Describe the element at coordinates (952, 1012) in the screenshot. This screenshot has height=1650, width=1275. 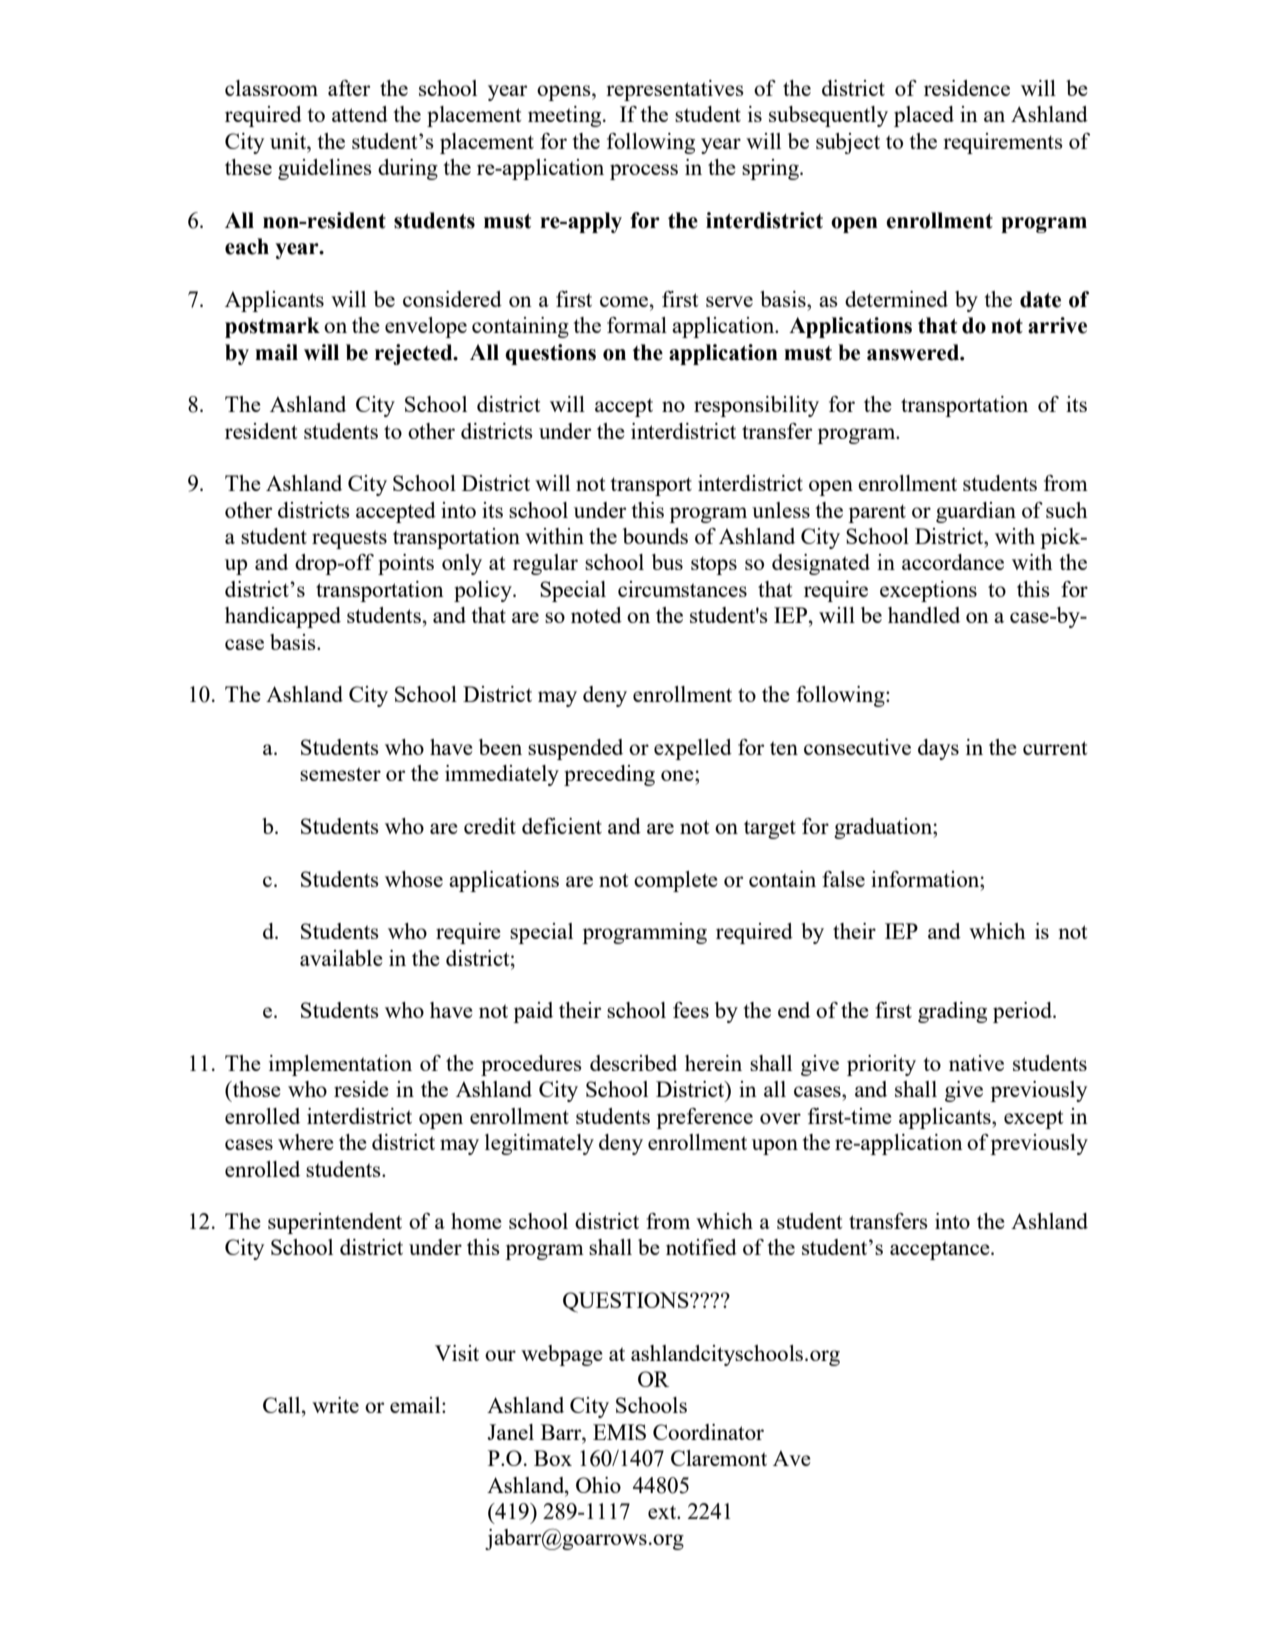
I see `grading` at that location.
